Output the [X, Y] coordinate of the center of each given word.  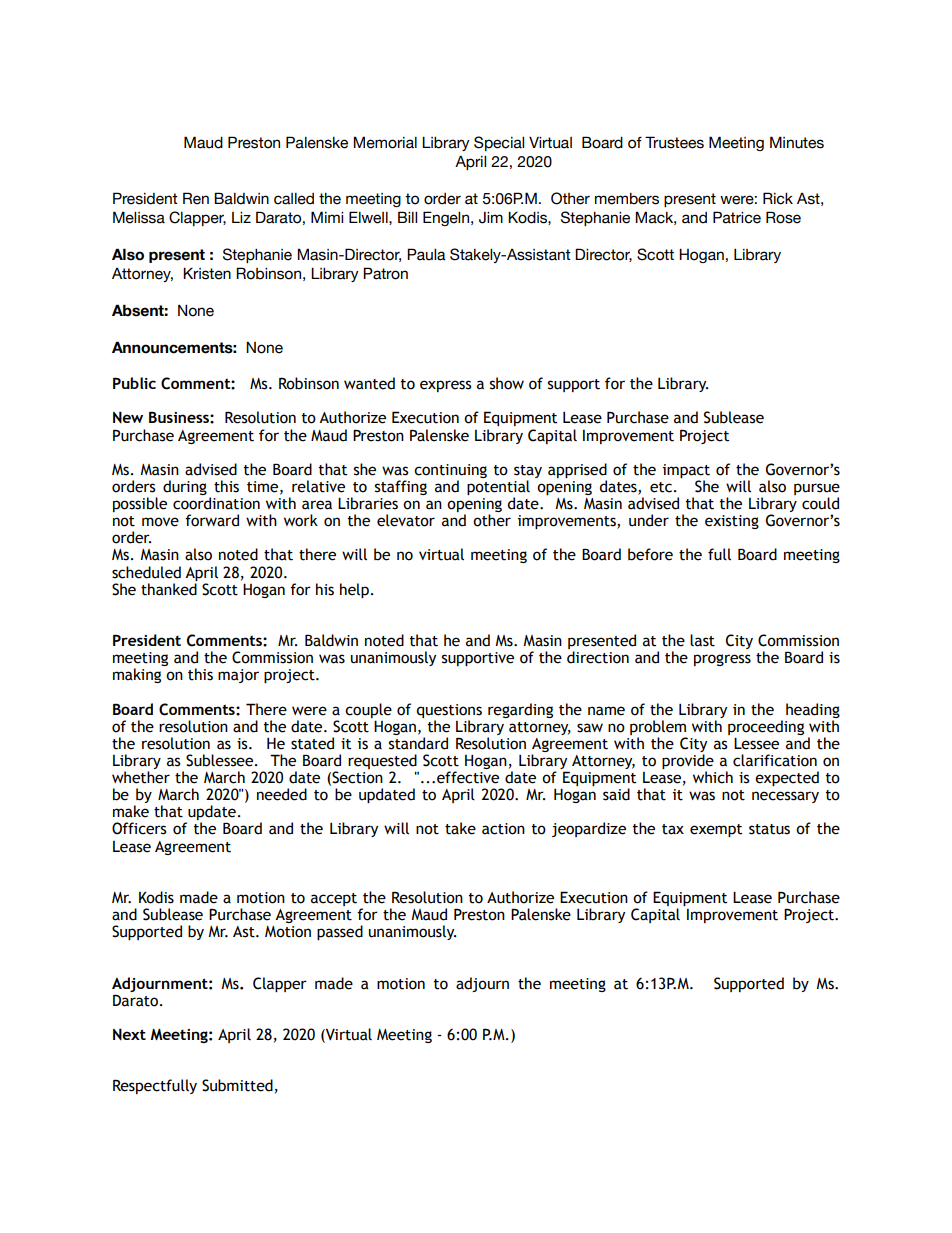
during [185, 487]
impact [686, 471]
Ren [196, 198]
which [713, 777]
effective [468, 777]
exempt [716, 830]
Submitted [237, 1085]
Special [499, 143]
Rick [778, 198]
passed [340, 932]
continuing [450, 471]
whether [141, 777]
